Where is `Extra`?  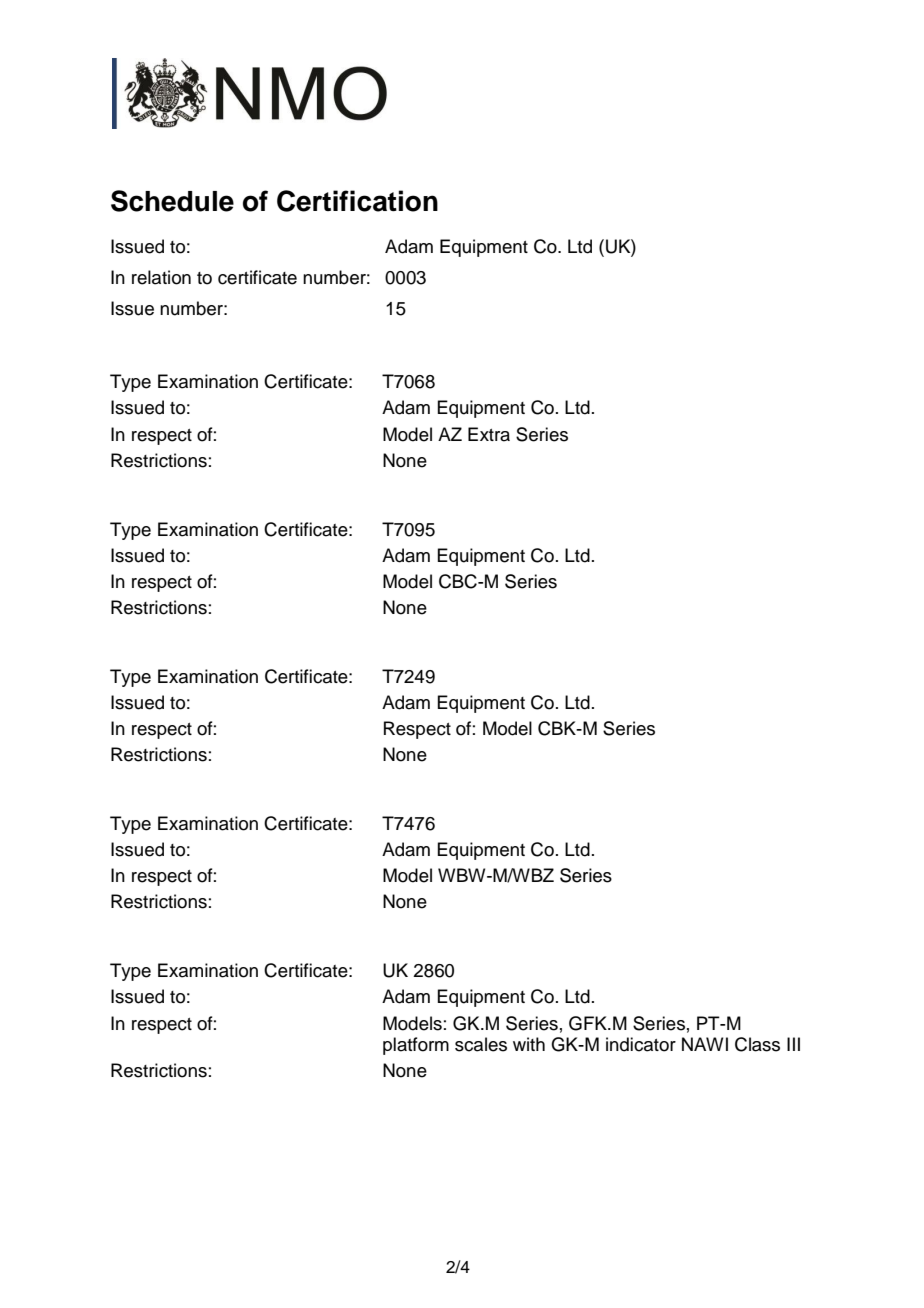
Extra is located at coordinates (489, 434).
